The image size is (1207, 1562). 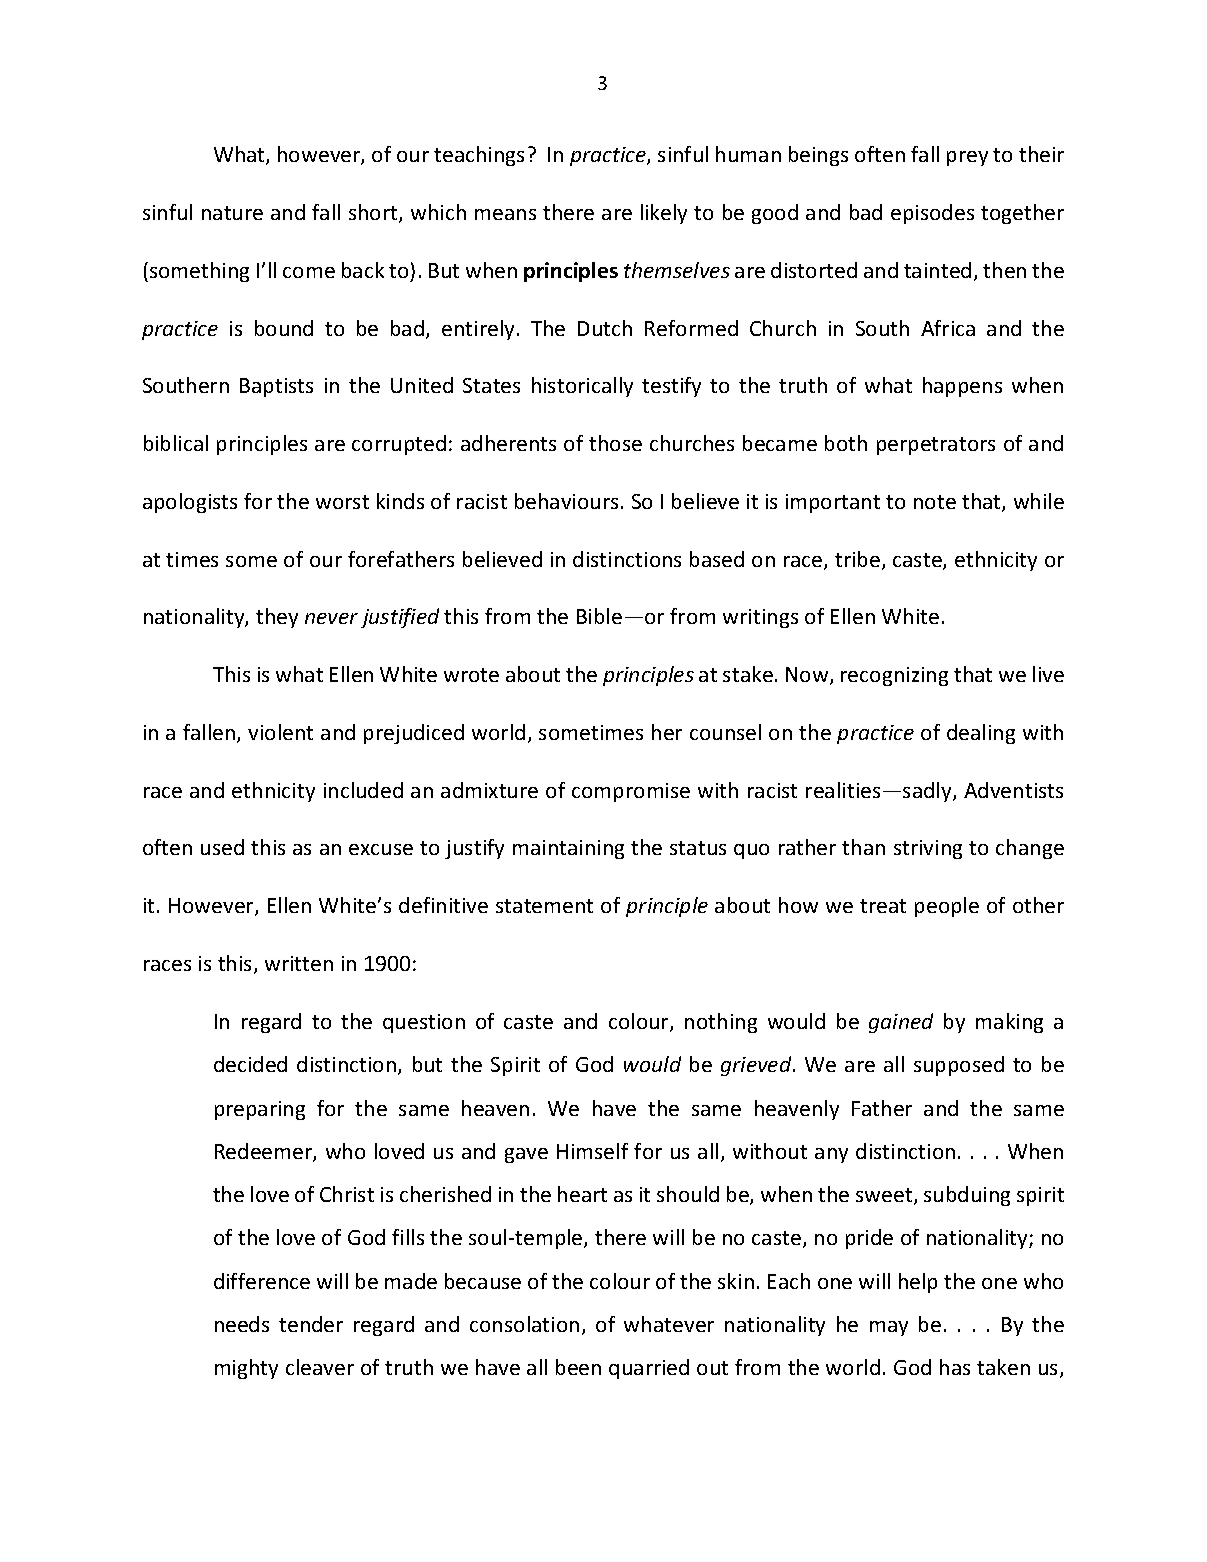 I want to click on been, so click(x=578, y=1367).
